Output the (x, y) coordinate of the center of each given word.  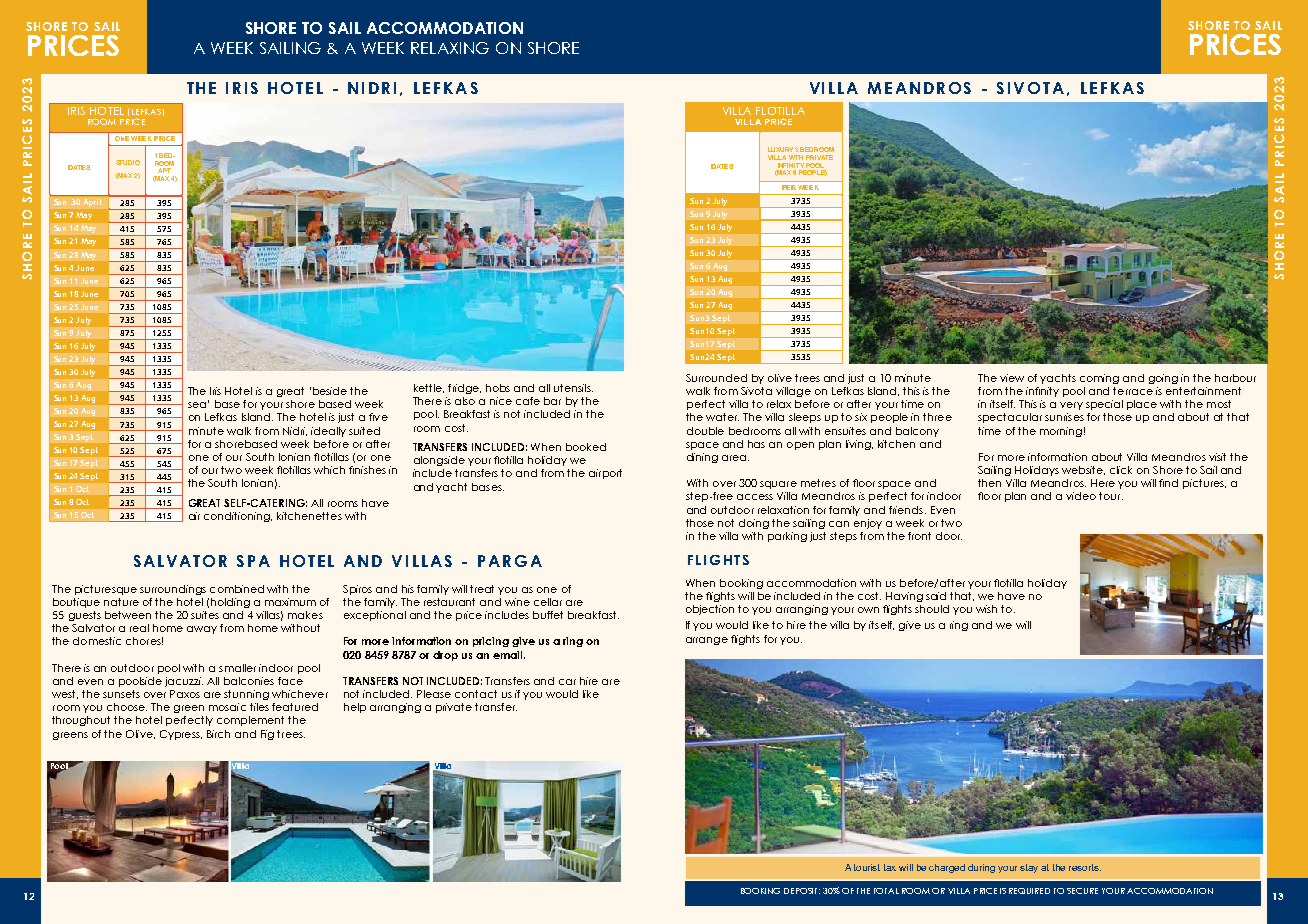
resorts (1085, 867)
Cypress (181, 735)
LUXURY (780, 149)
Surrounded (716, 378)
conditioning (238, 517)
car (567, 682)
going (1163, 379)
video (1081, 496)
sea (197, 405)
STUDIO (128, 162)
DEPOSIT (802, 891)
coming (1099, 379)
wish (986, 609)
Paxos (185, 694)
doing (754, 524)
